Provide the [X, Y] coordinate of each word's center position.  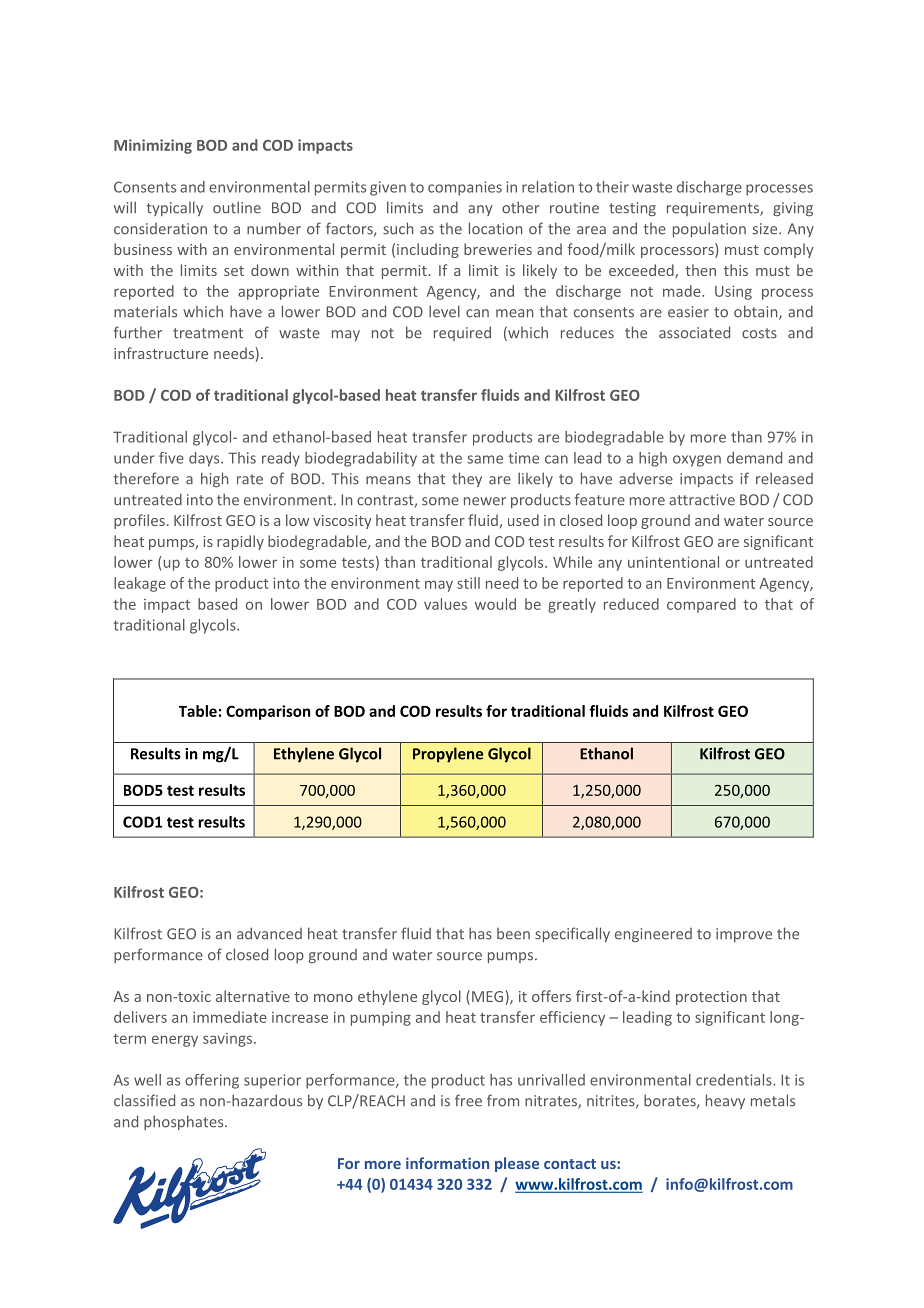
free [468, 1100]
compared [701, 605]
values [445, 604]
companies [465, 188]
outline [237, 207]
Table [198, 711]
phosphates [185, 1122]
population [709, 229]
